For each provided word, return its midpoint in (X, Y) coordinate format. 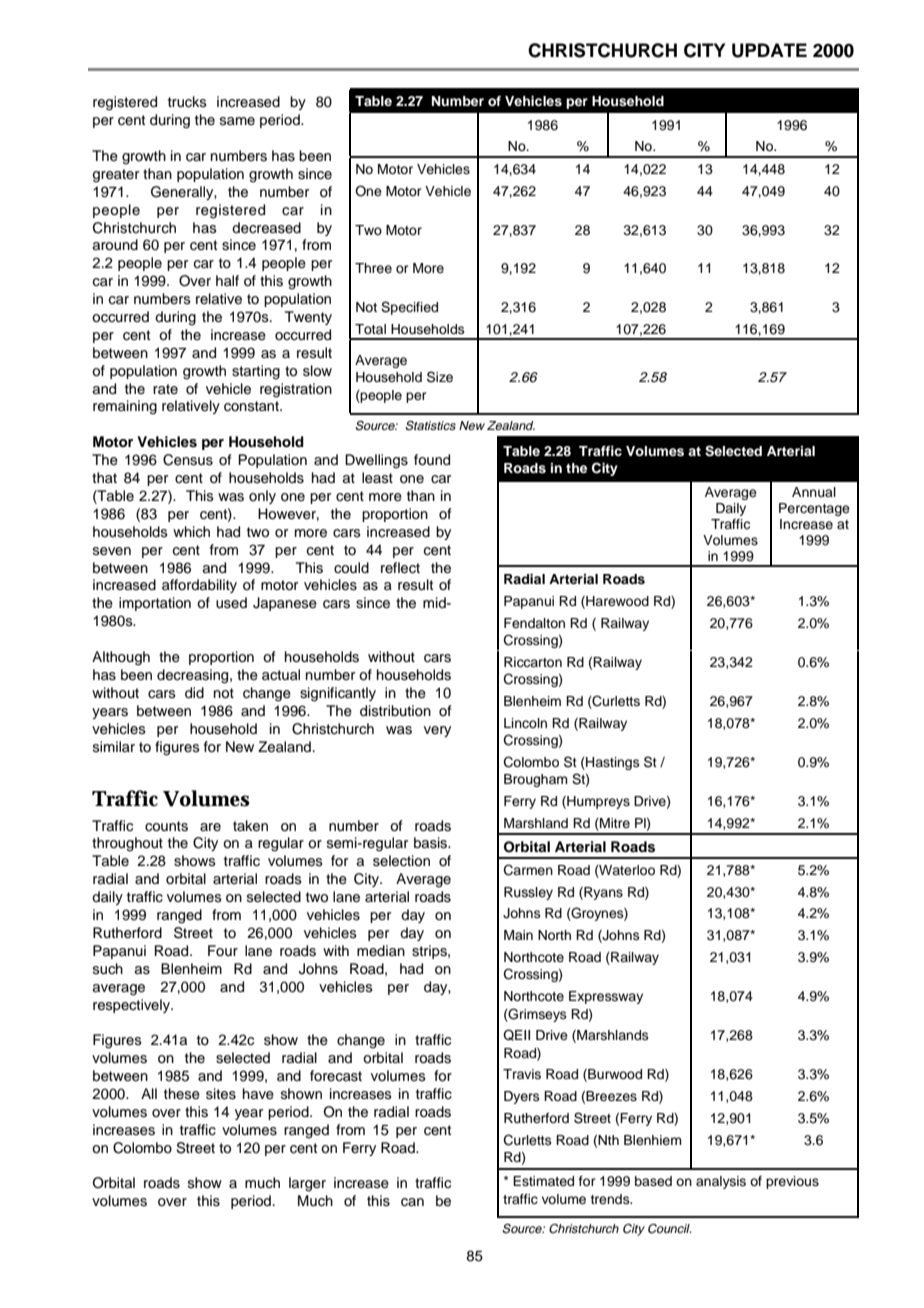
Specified (409, 308)
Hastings (612, 763)
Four (223, 950)
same (237, 121)
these (182, 1094)
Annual (814, 492)
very (437, 731)
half (227, 280)
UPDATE (769, 50)
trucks (187, 102)
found (432, 460)
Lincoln (525, 723)
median (381, 950)
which (191, 532)
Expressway (606, 997)
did (194, 693)
